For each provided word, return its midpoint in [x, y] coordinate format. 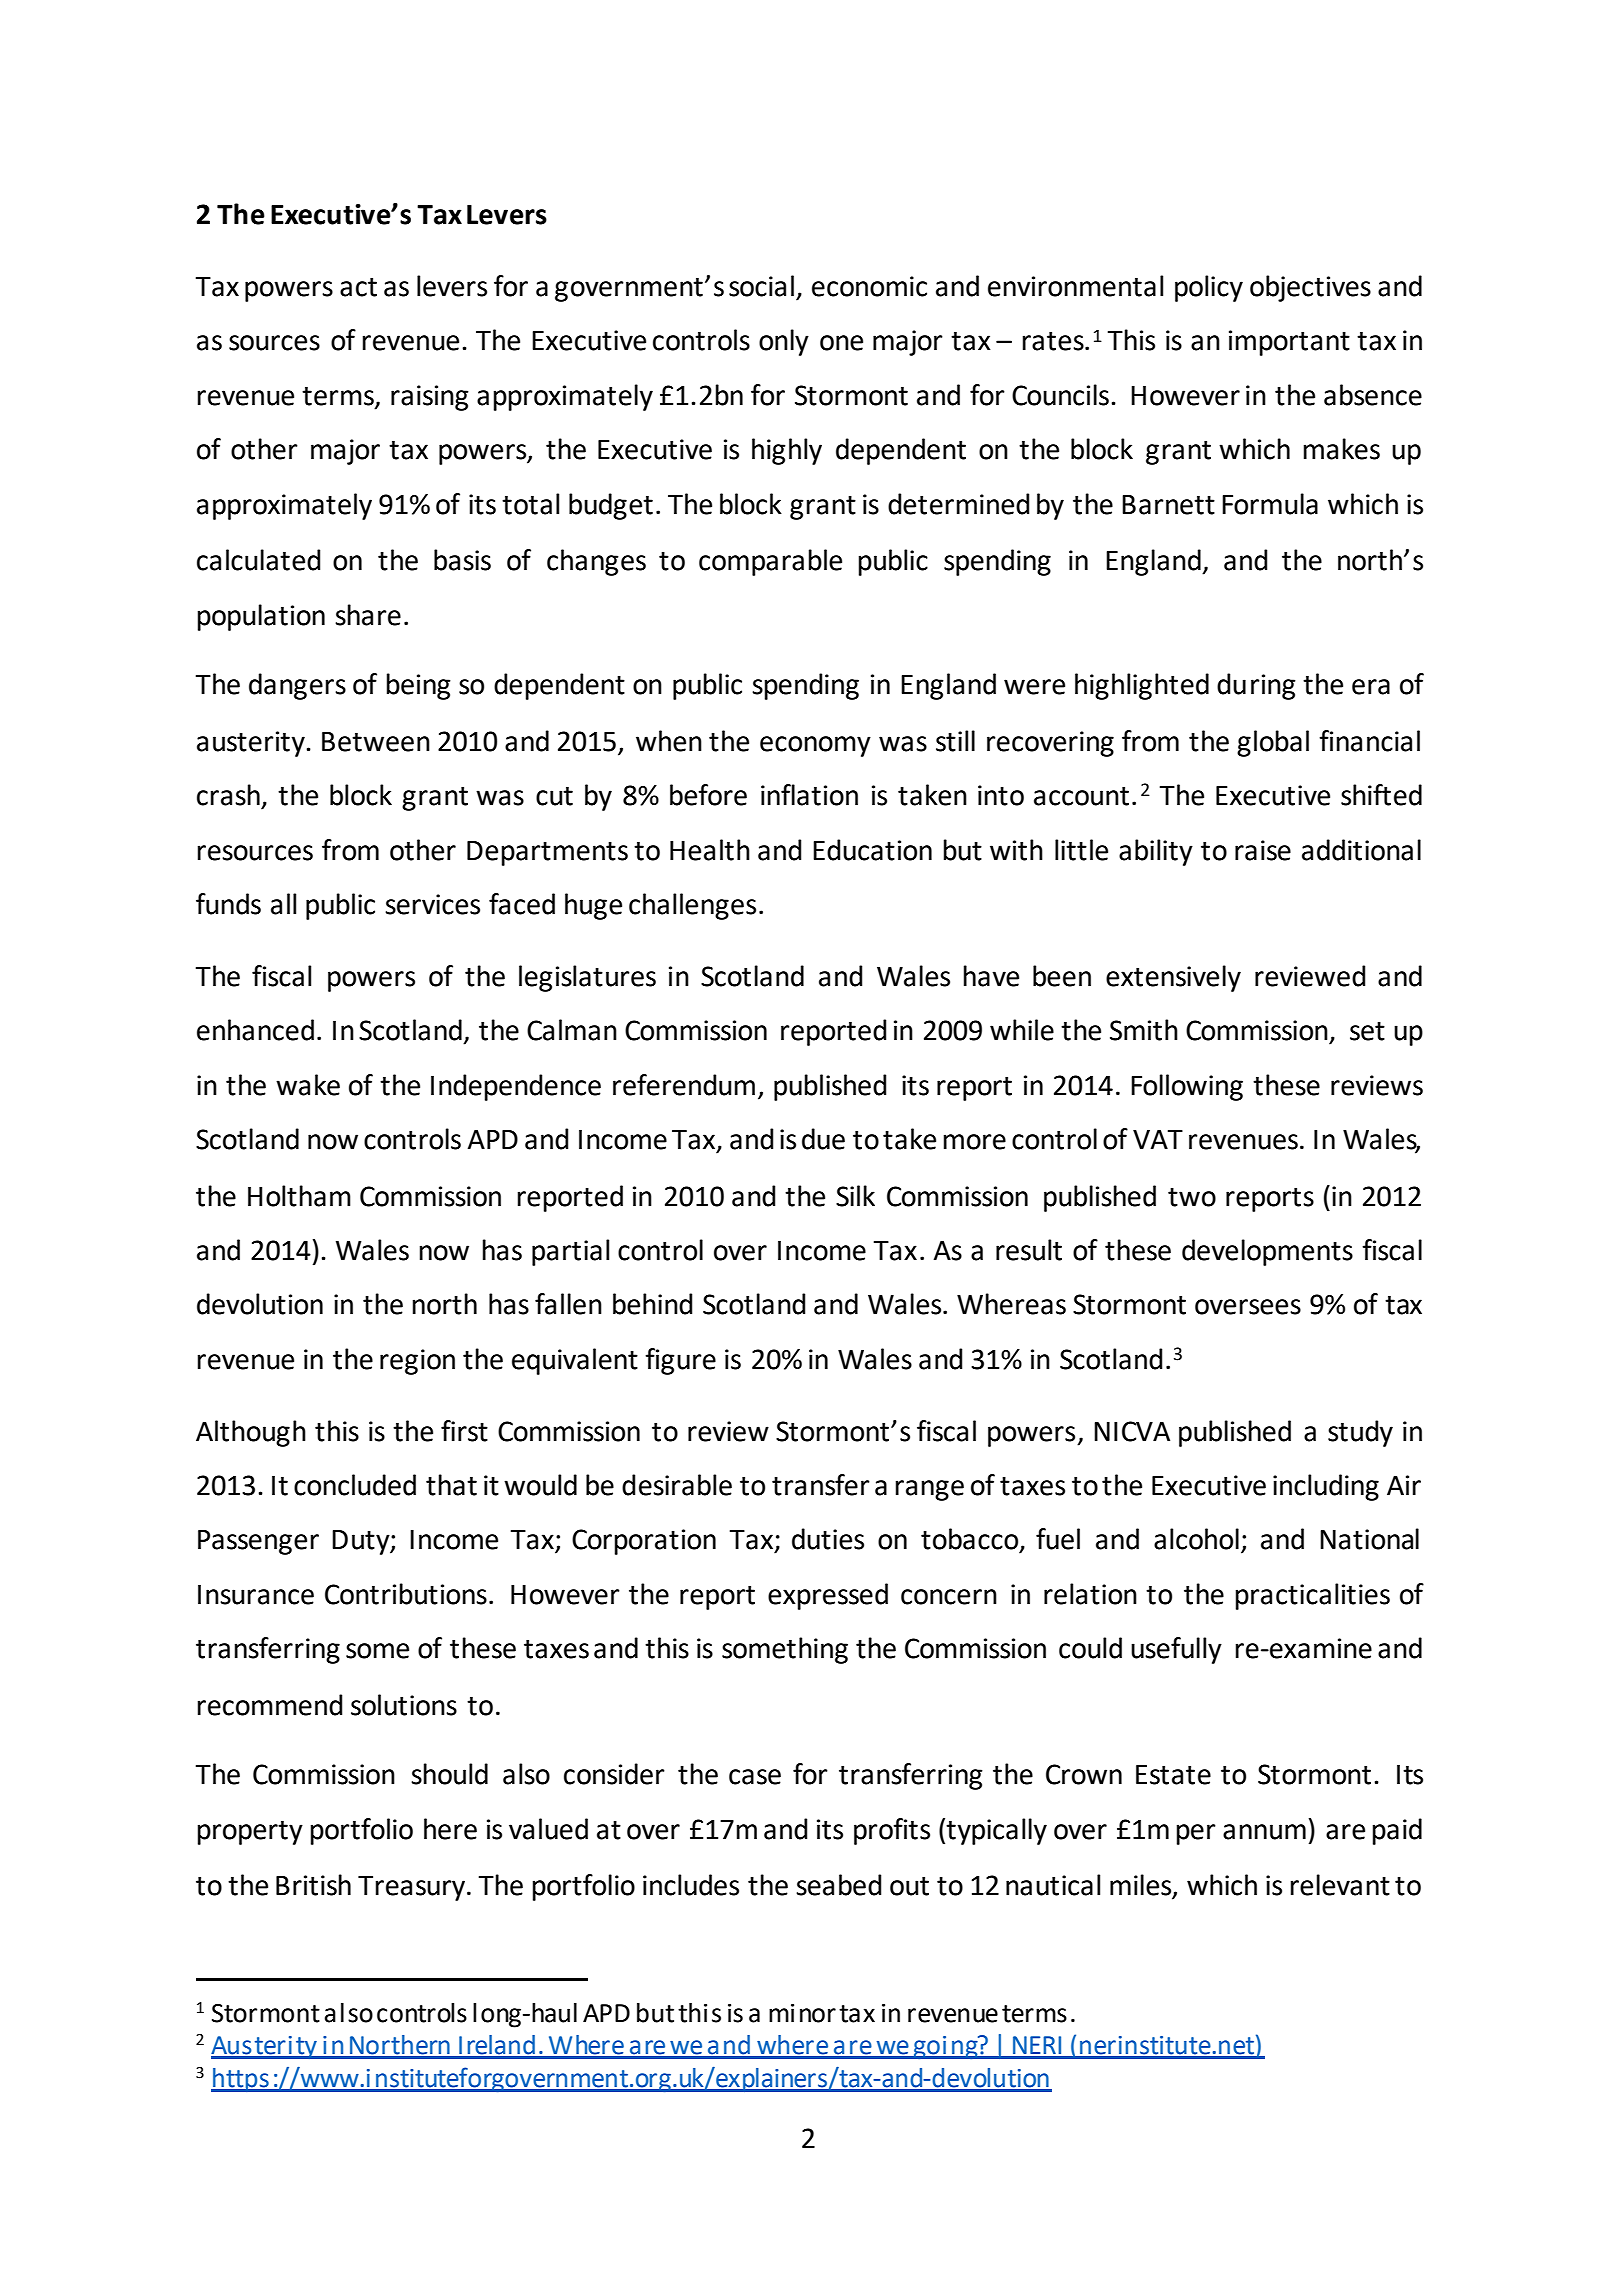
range [929, 1490]
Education [872, 850]
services [432, 904]
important [1289, 343]
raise [1263, 850]
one [841, 343]
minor [802, 2013]
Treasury [413, 1888]
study [1360, 1433]
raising [430, 398]
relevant [1340, 1885]
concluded [355, 1485]
